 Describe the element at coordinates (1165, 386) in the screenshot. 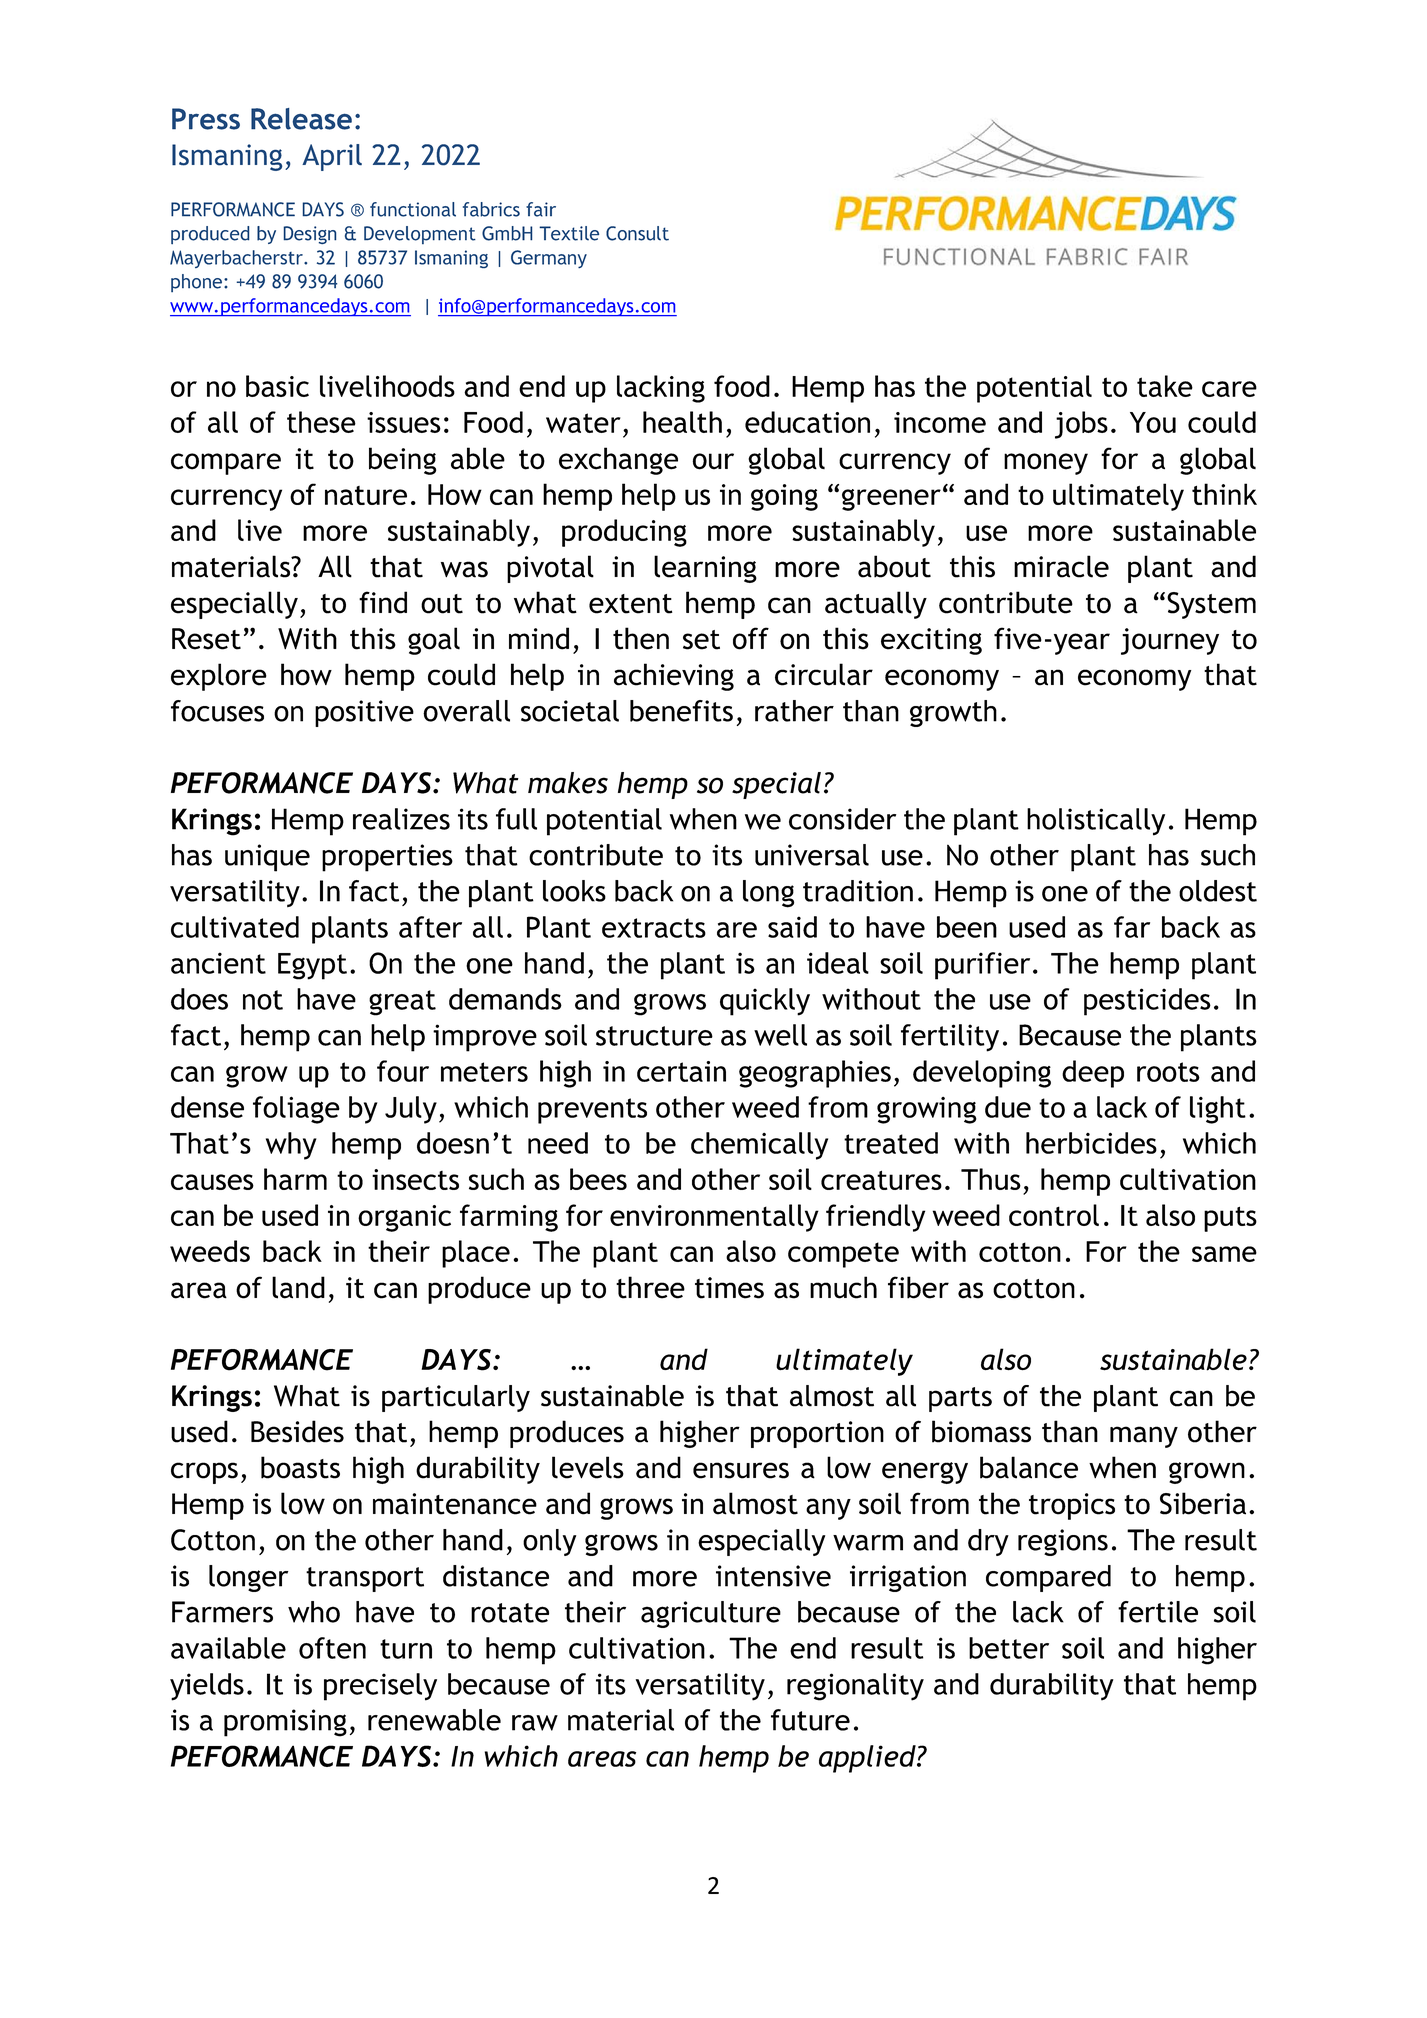

I see `take` at that location.
